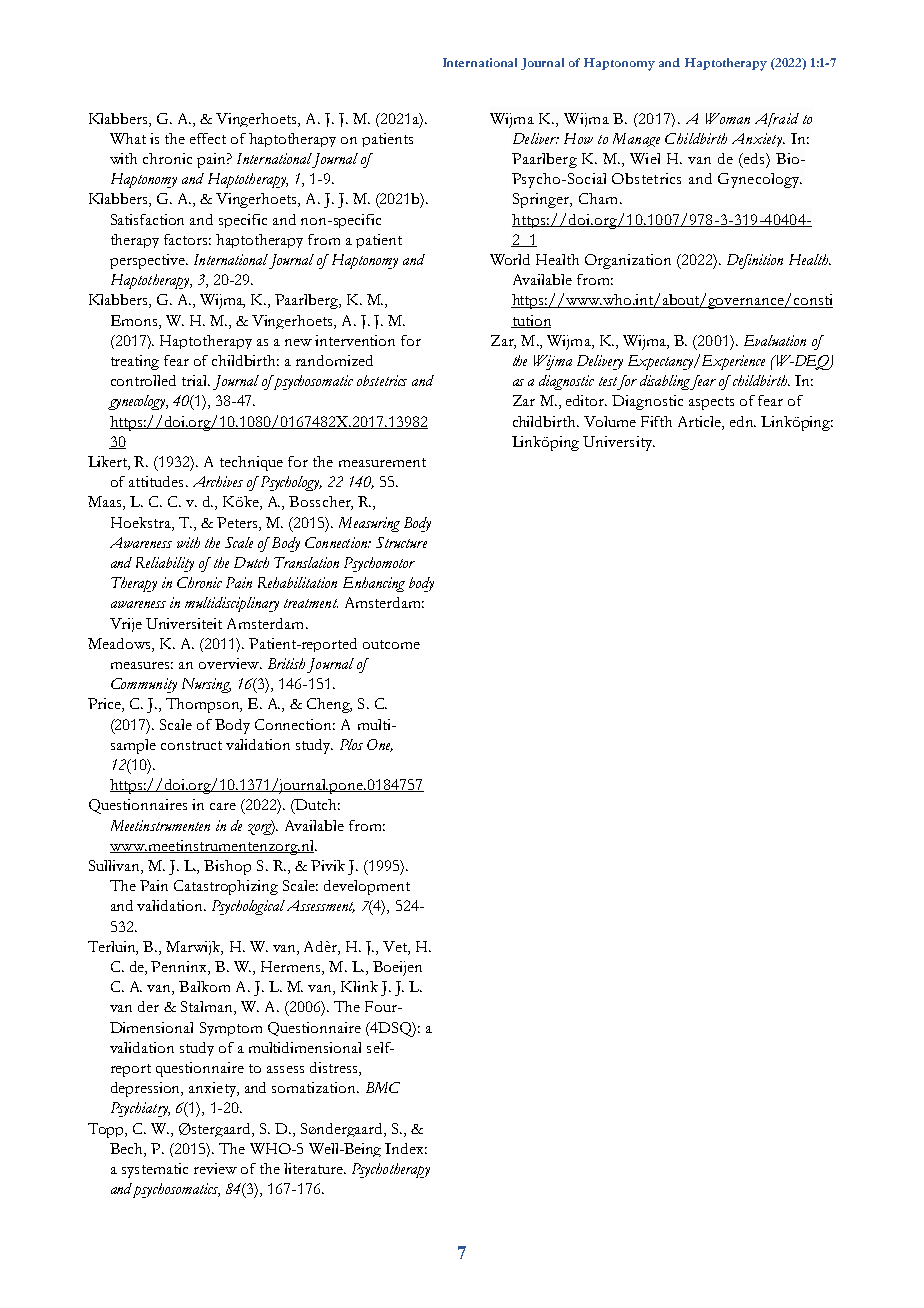 The image size is (924, 1308). I want to click on effect, so click(208, 138).
